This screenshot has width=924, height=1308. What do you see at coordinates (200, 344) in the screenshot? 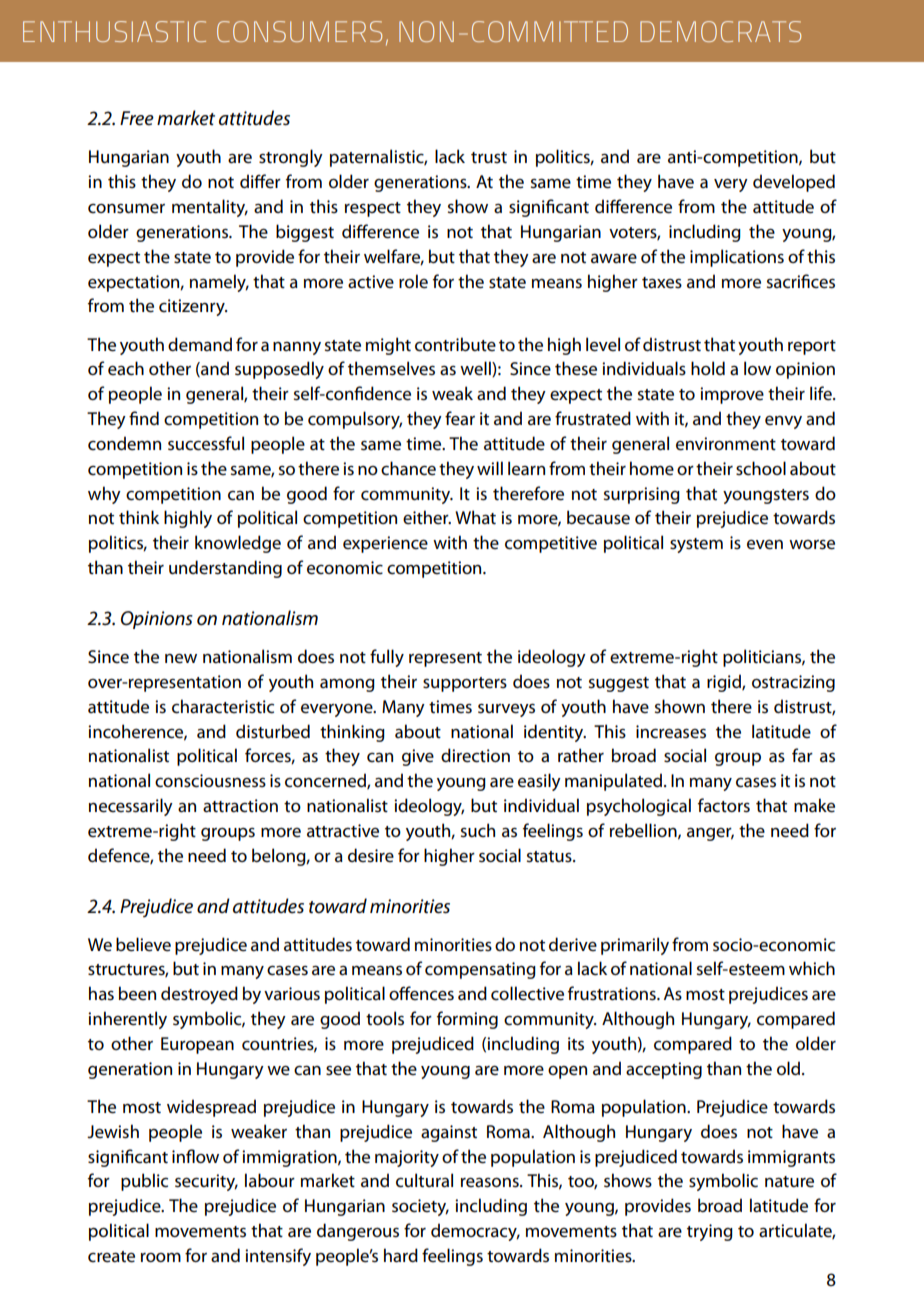
I see `demand` at bounding box center [200, 344].
